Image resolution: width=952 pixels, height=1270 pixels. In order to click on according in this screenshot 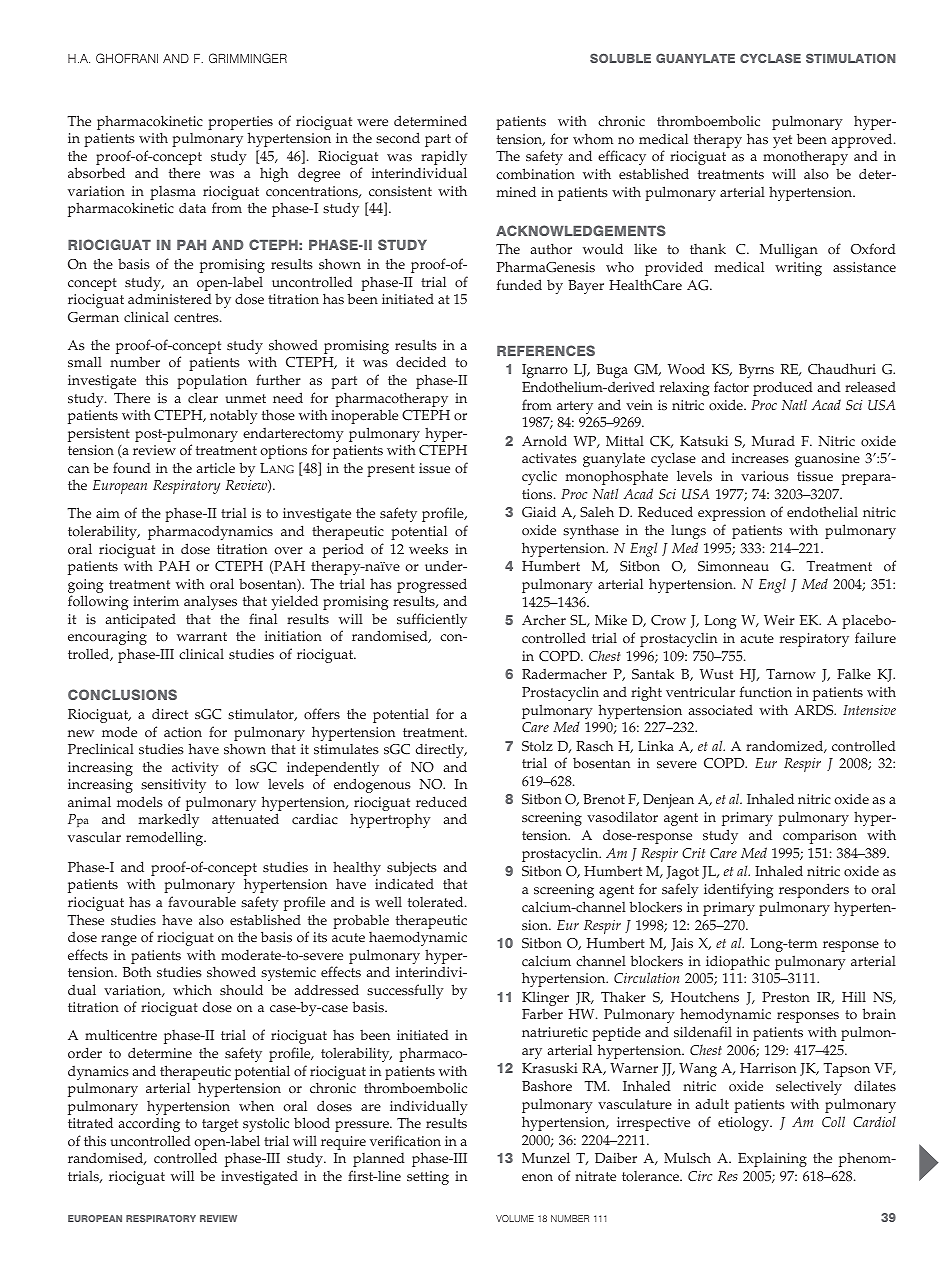, I will do `click(149, 1125)`.
